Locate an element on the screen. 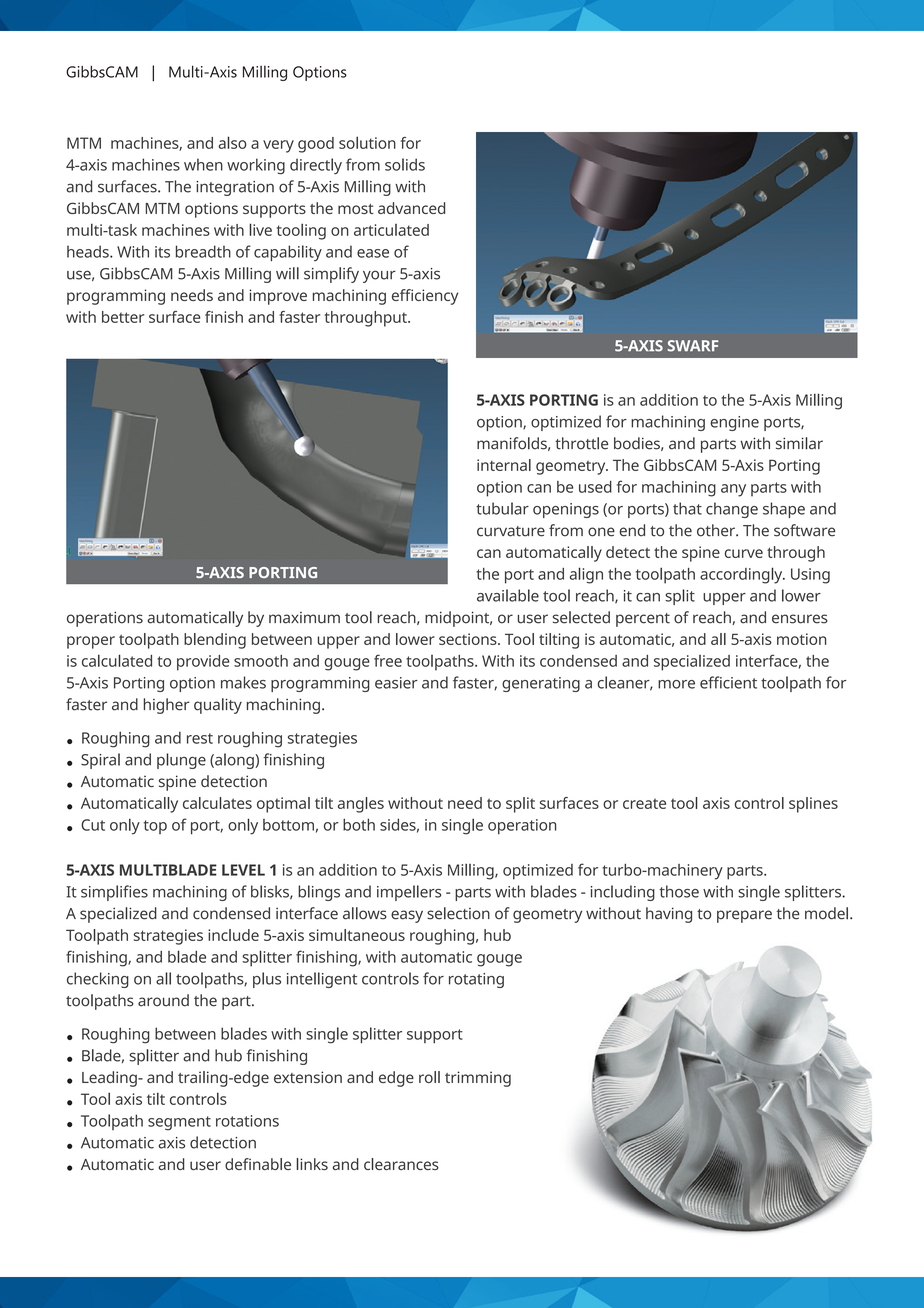 The width and height of the screenshot is (924, 1308). clearances is located at coordinates (401, 1164).
